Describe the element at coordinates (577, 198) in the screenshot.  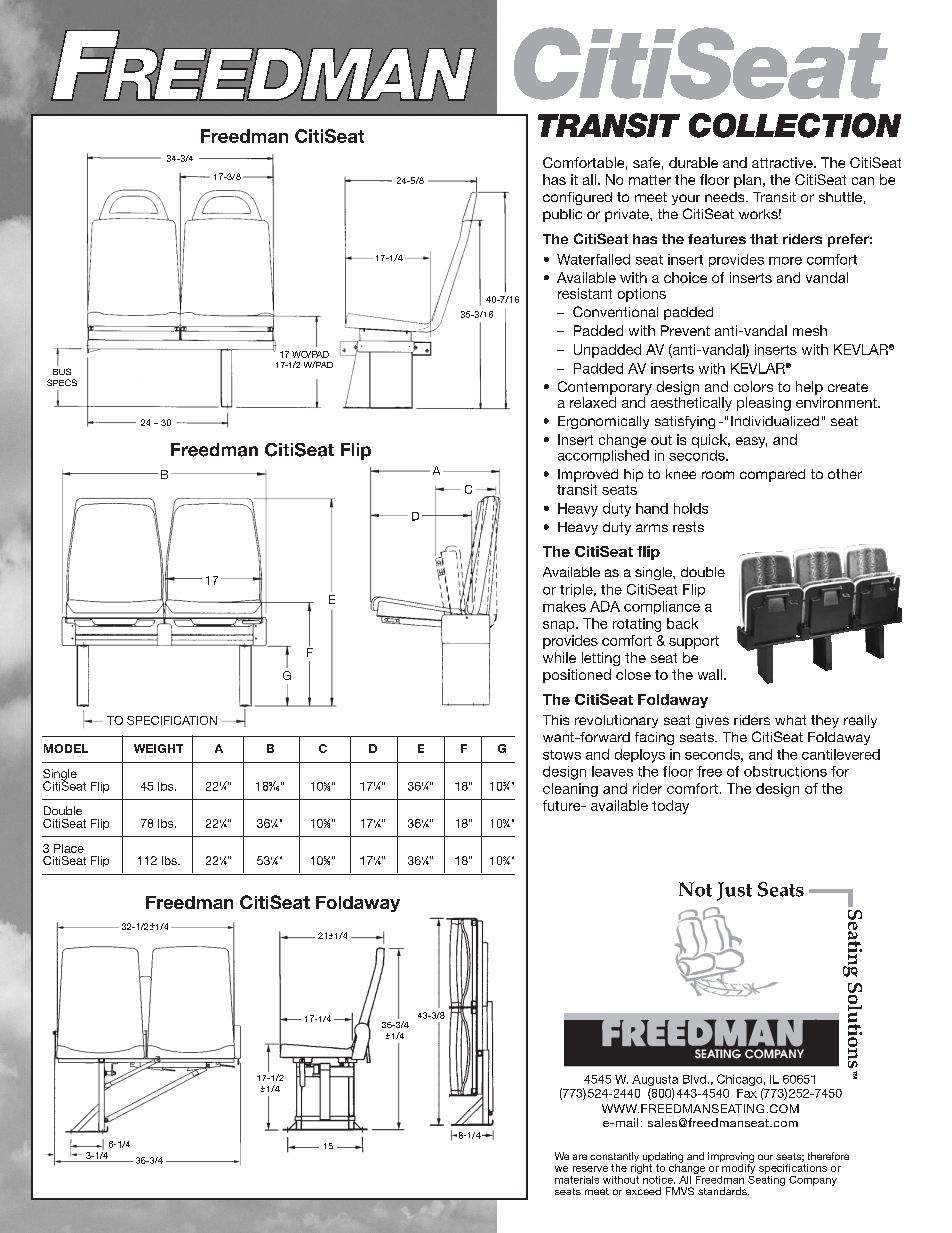
I see `configured` at that location.
